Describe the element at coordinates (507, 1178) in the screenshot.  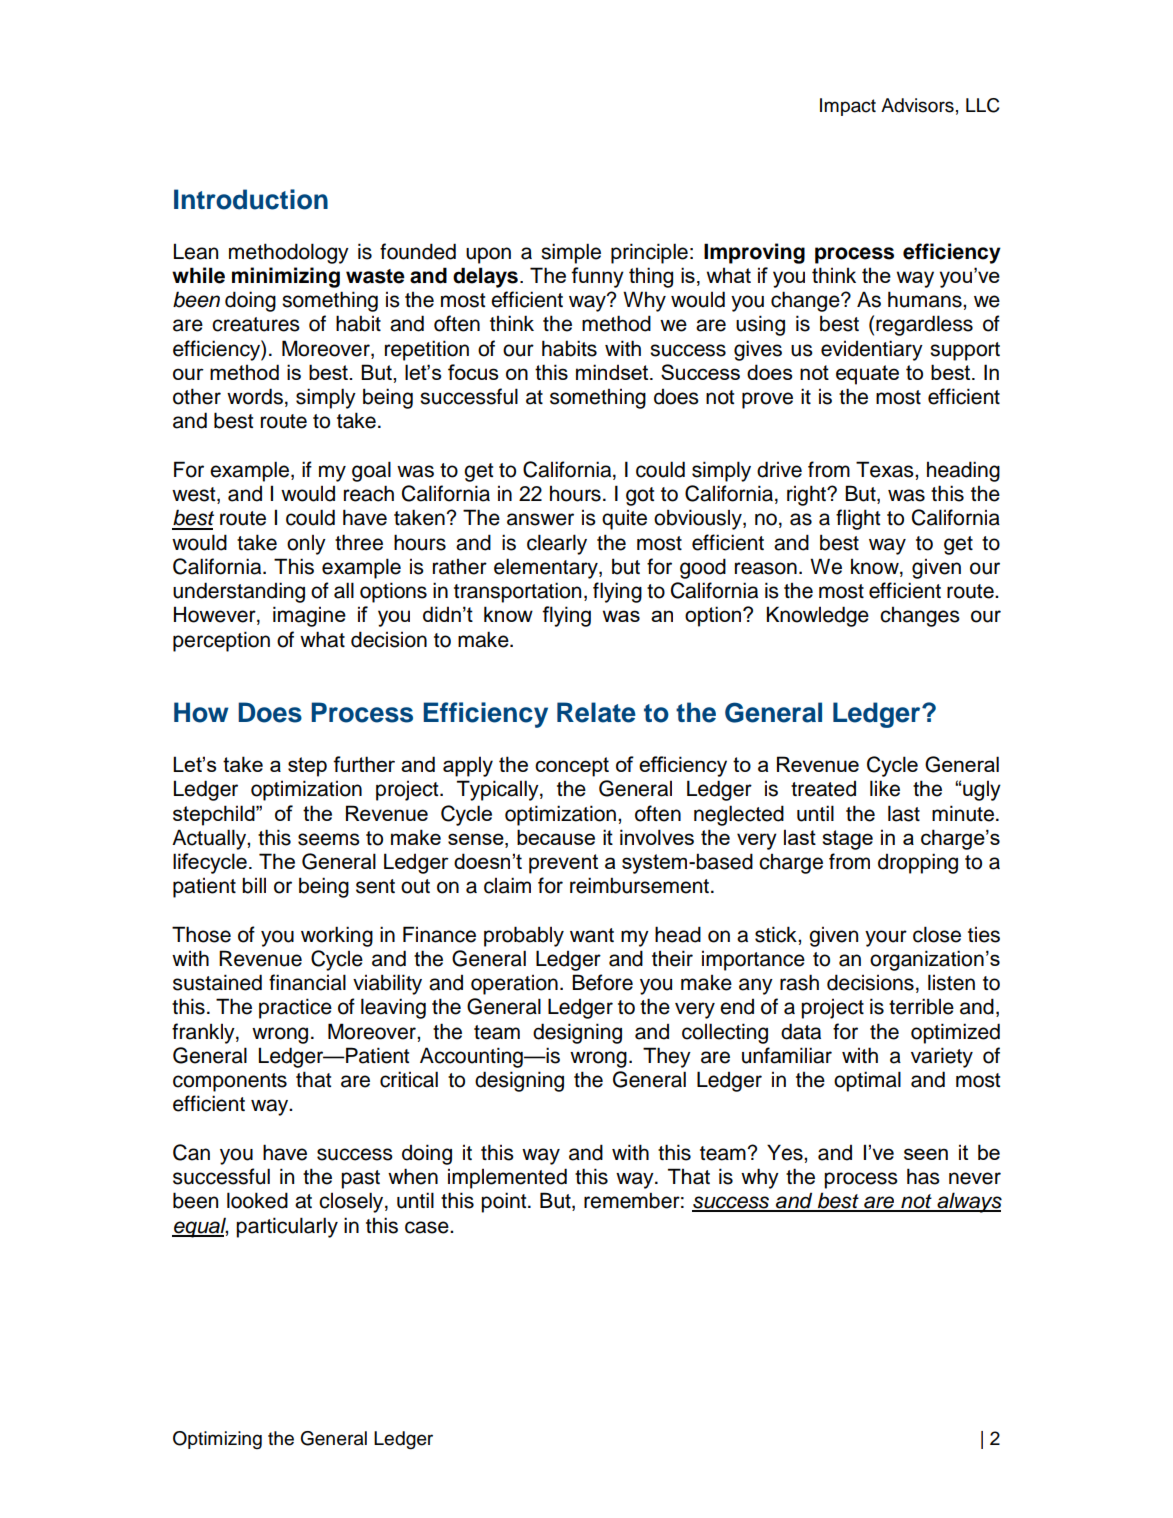
I see `implemented` at that location.
